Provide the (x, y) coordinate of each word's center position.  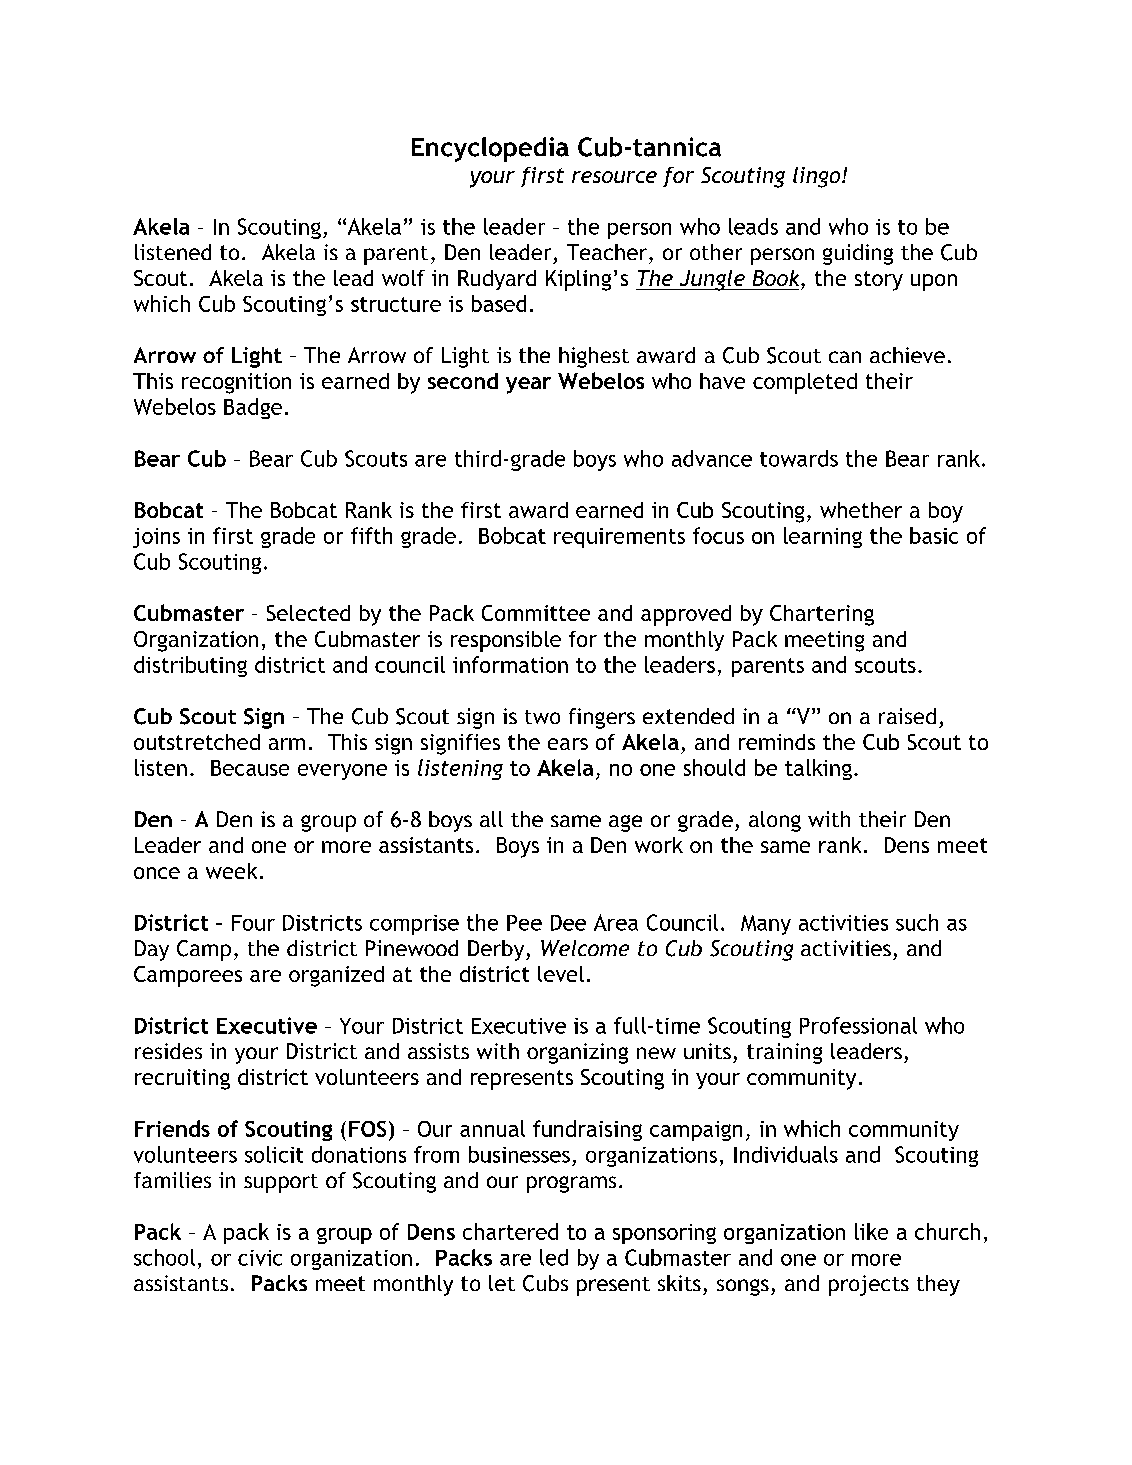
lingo (818, 177)
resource (614, 177)
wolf (403, 278)
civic (260, 1258)
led (554, 1257)
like (871, 1231)
